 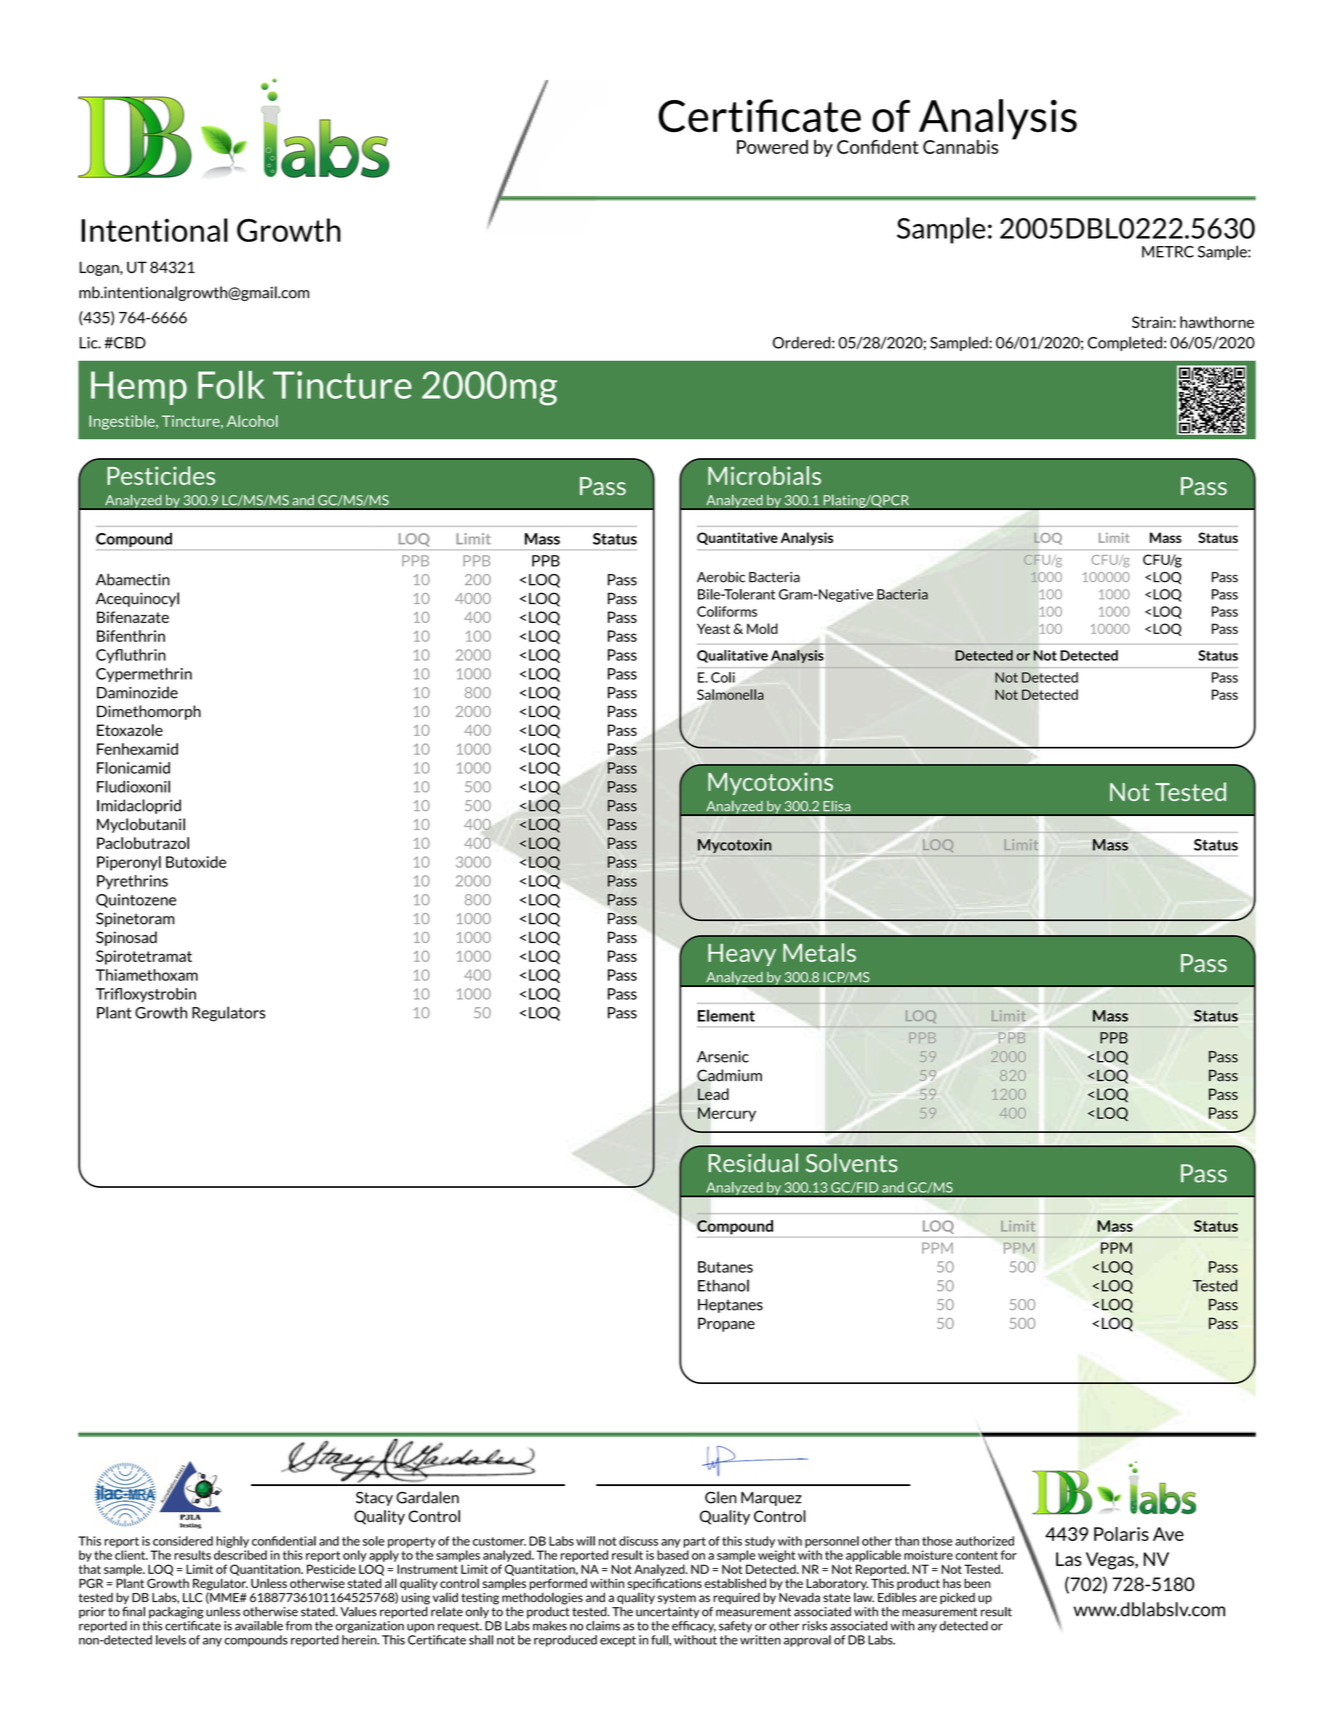 I want to click on Quantitative, so click(x=737, y=538).
